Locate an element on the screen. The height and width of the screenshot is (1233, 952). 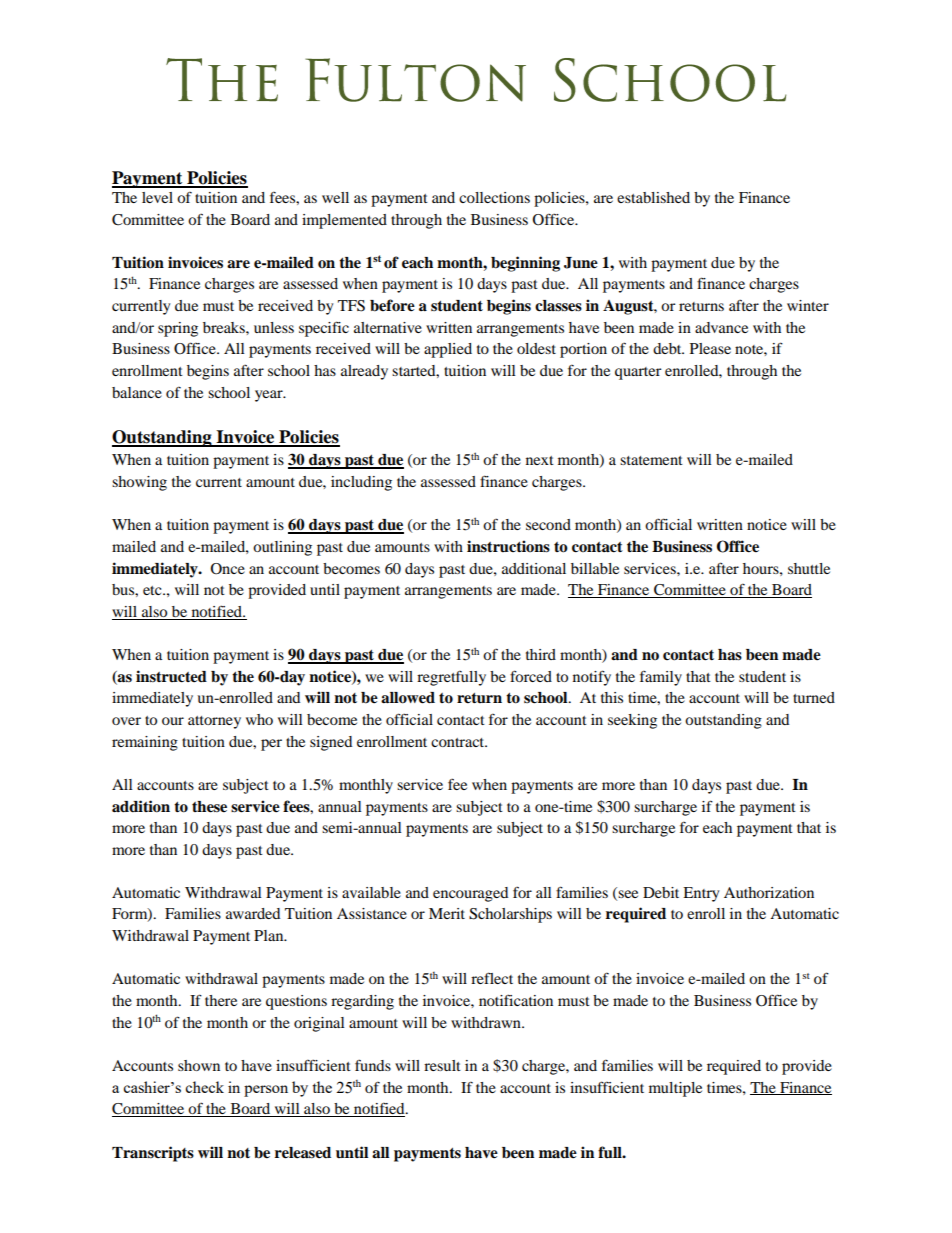
encouraged is located at coordinates (470, 894).
